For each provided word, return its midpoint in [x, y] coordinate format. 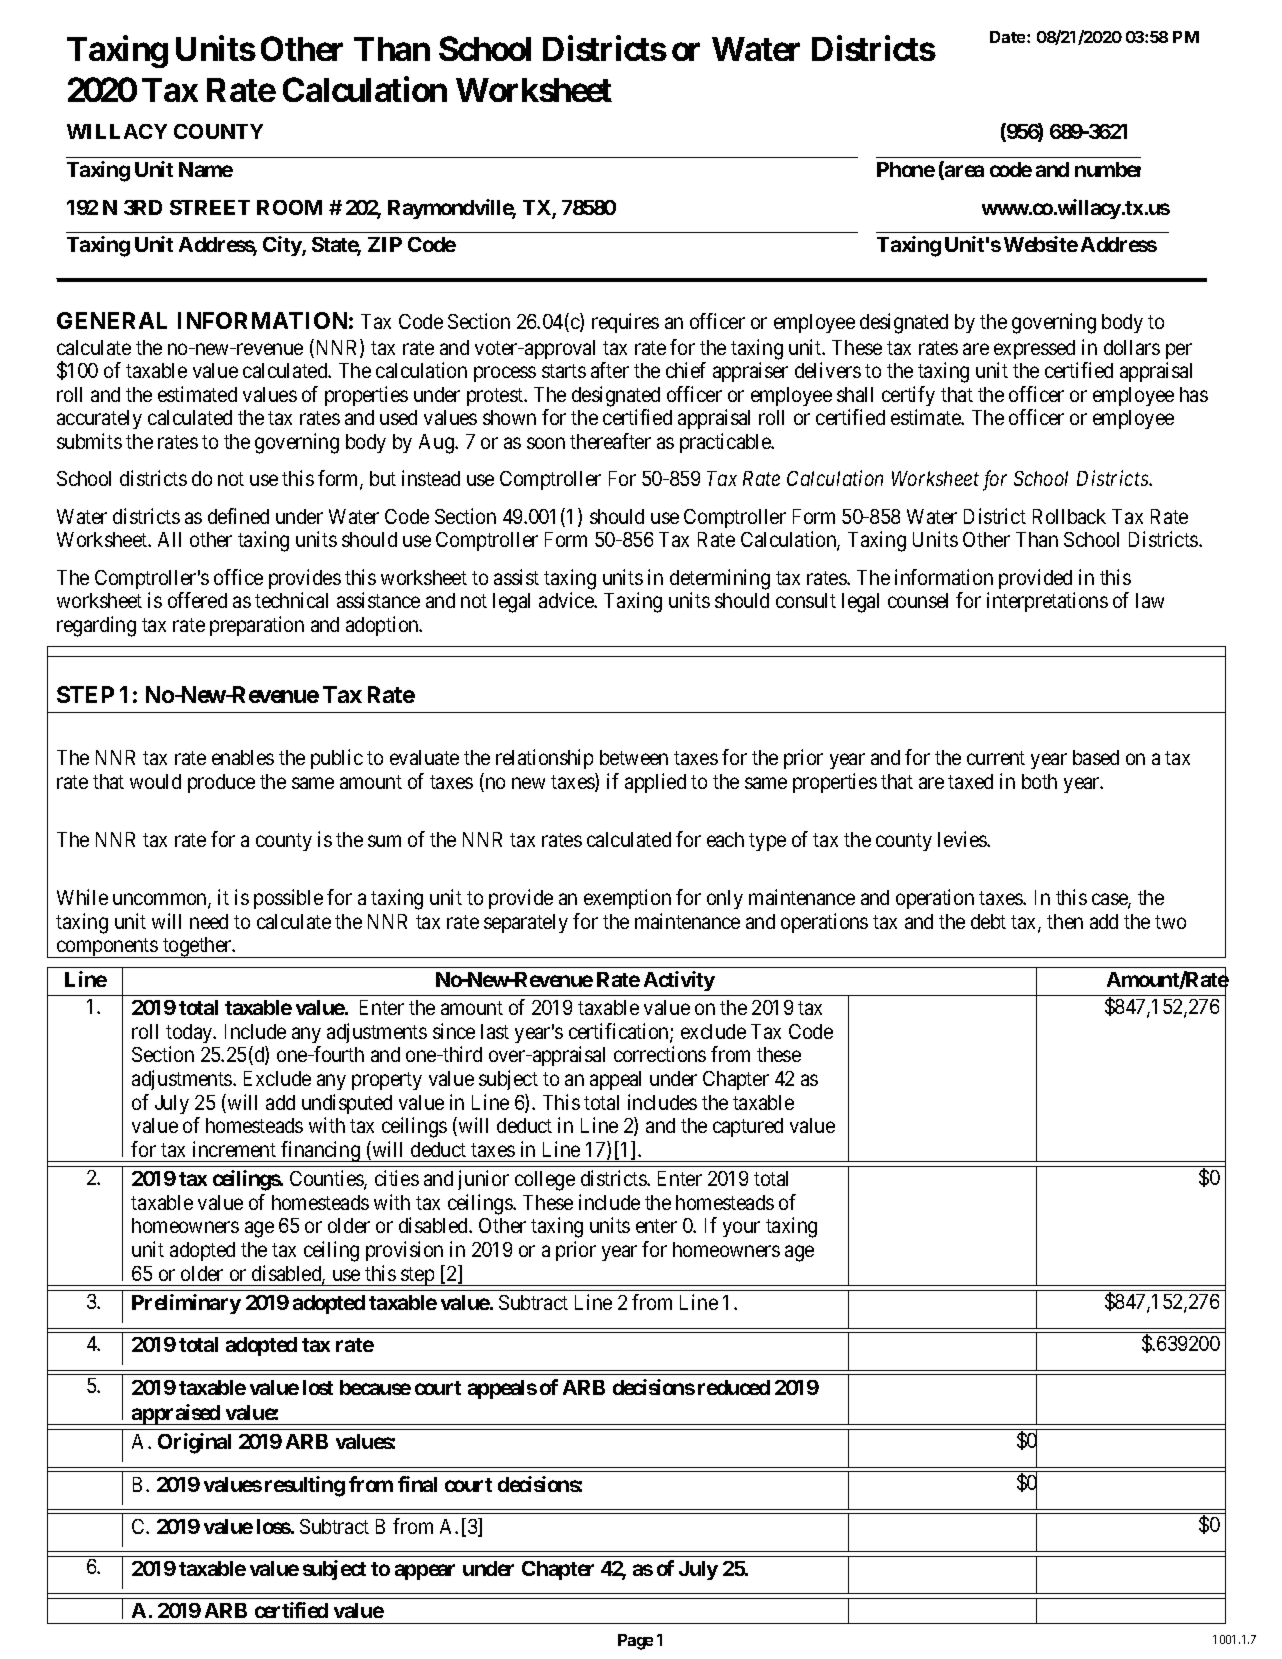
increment [234, 1149]
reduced [734, 1387]
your [741, 1229]
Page [635, 1642]
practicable [726, 443]
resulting [305, 1486]
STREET [210, 207]
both [1039, 781]
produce [221, 783]
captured [748, 1127]
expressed [1034, 349]
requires [625, 323]
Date [1009, 37]
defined [238, 516]
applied [655, 783]
